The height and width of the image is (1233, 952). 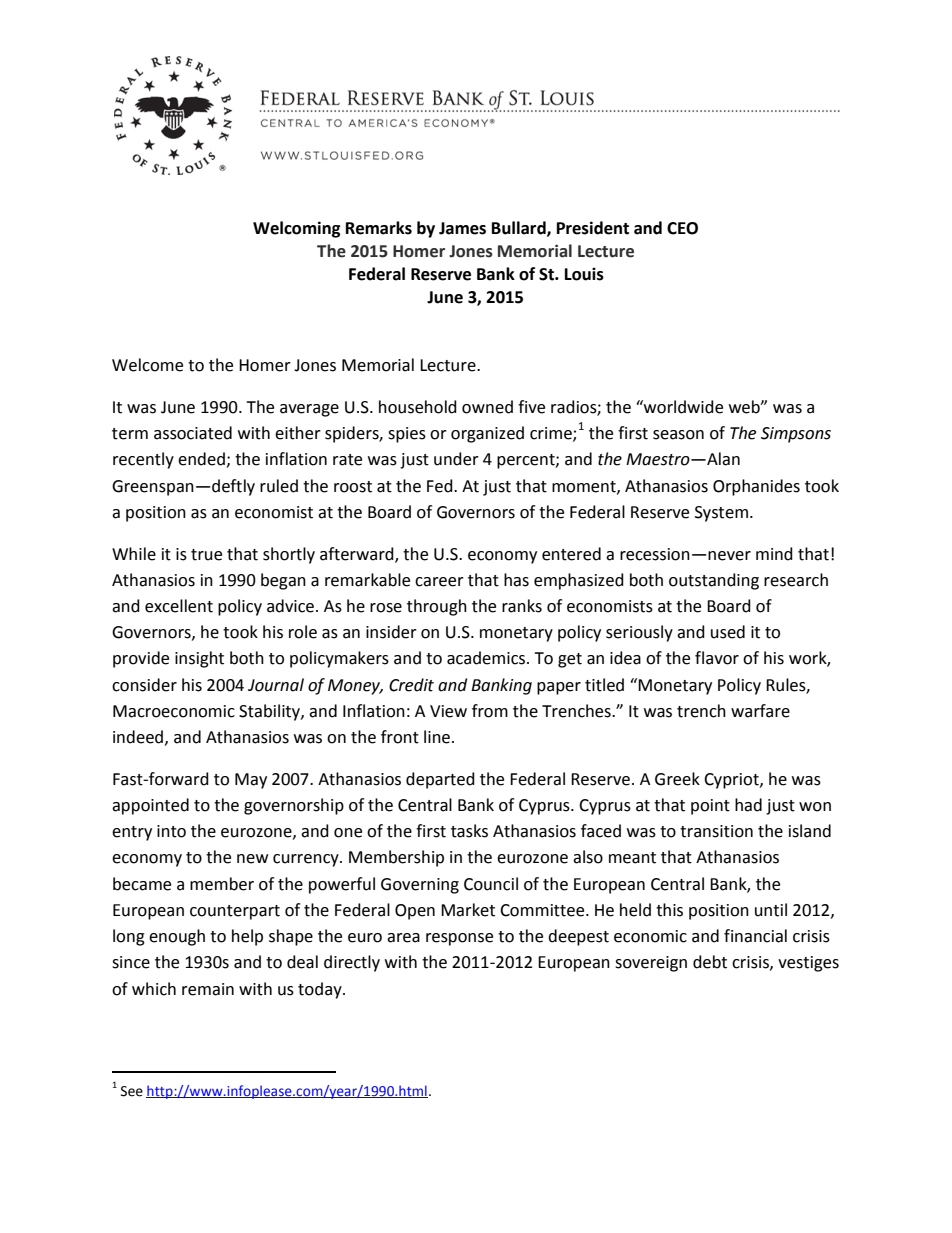 I want to click on new, so click(x=252, y=859).
